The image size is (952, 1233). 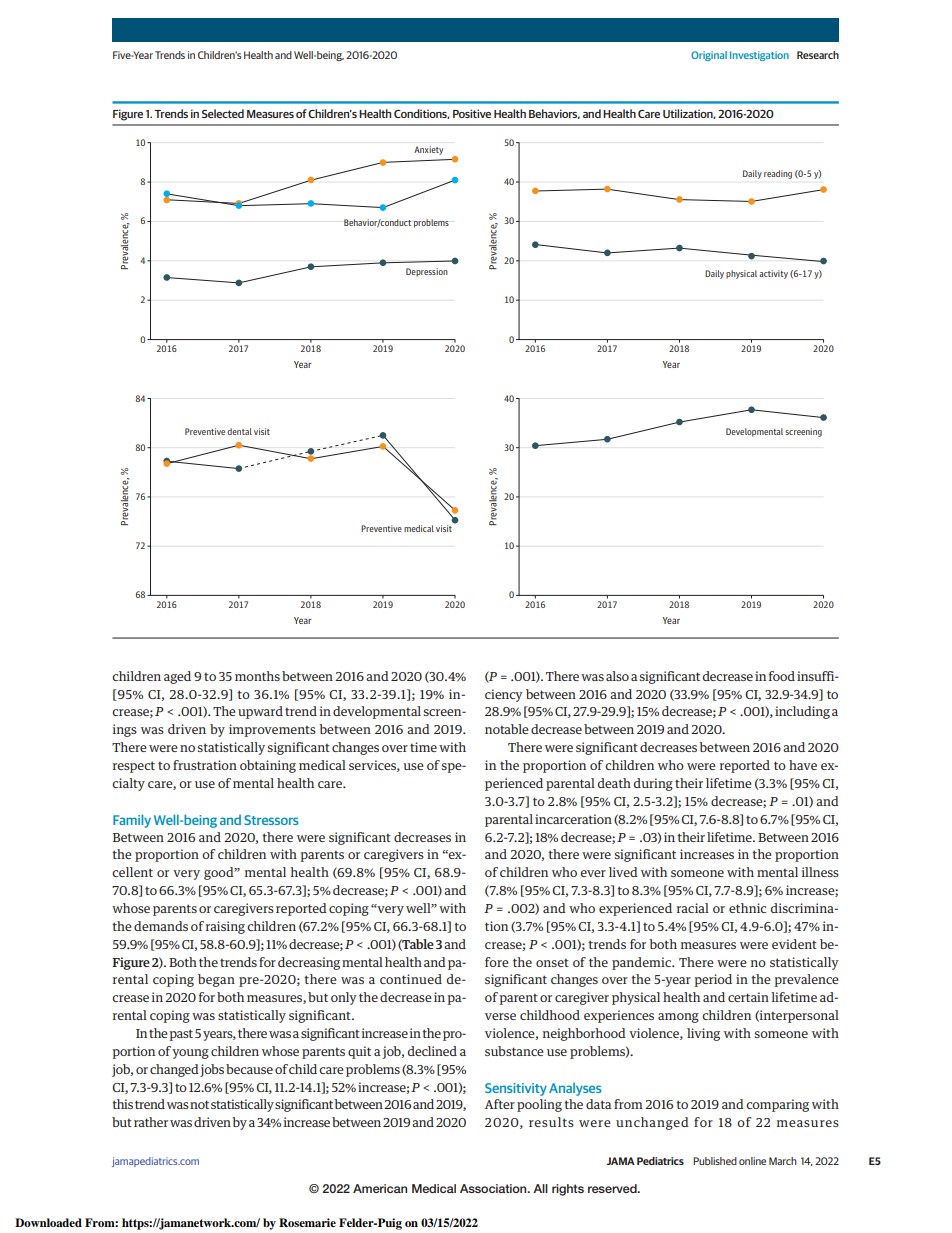 What do you see at coordinates (715, 1161) in the page?
I see `Published` at bounding box center [715, 1161].
